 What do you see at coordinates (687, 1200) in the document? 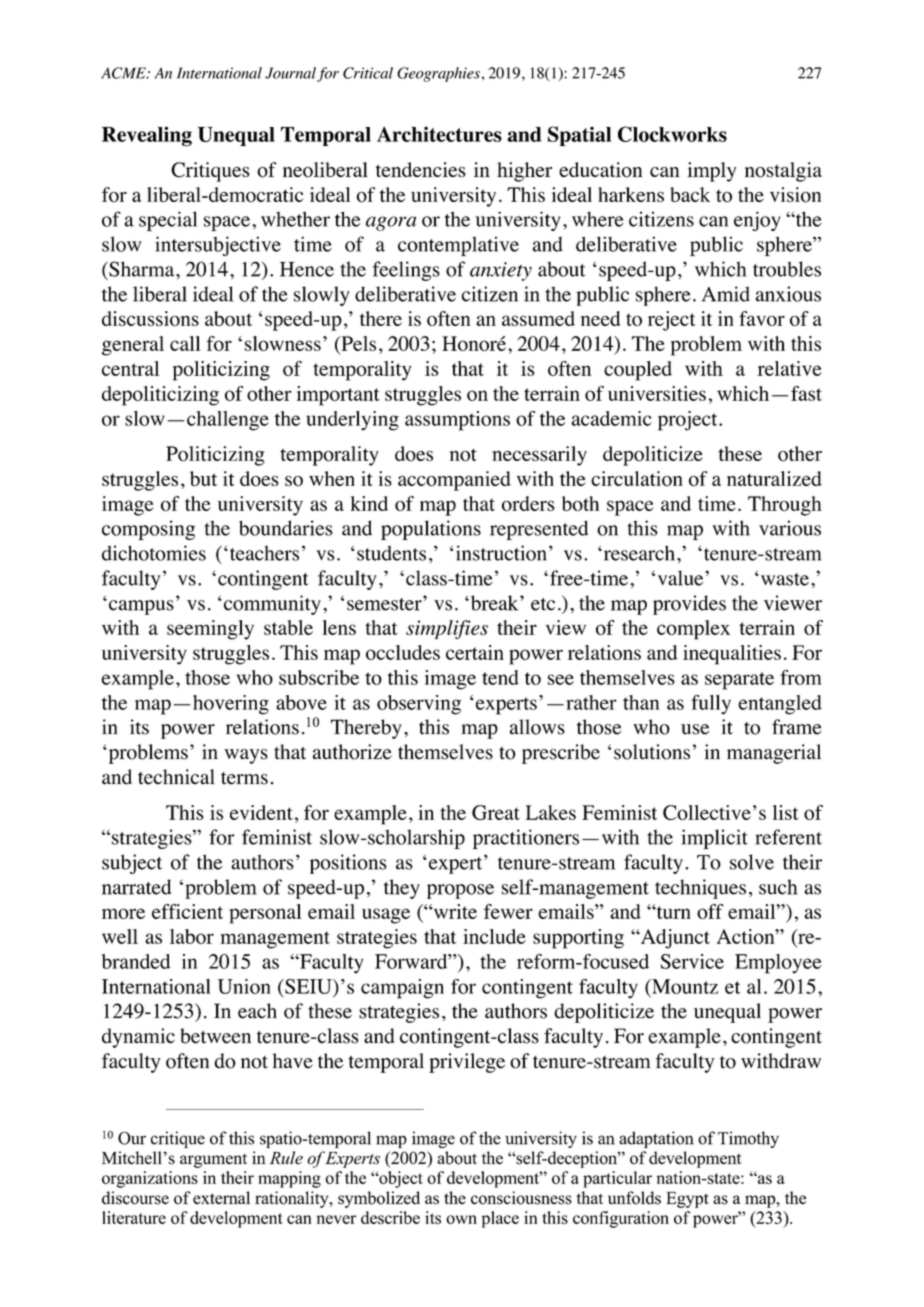
I see `Egypt` at bounding box center [687, 1200].
